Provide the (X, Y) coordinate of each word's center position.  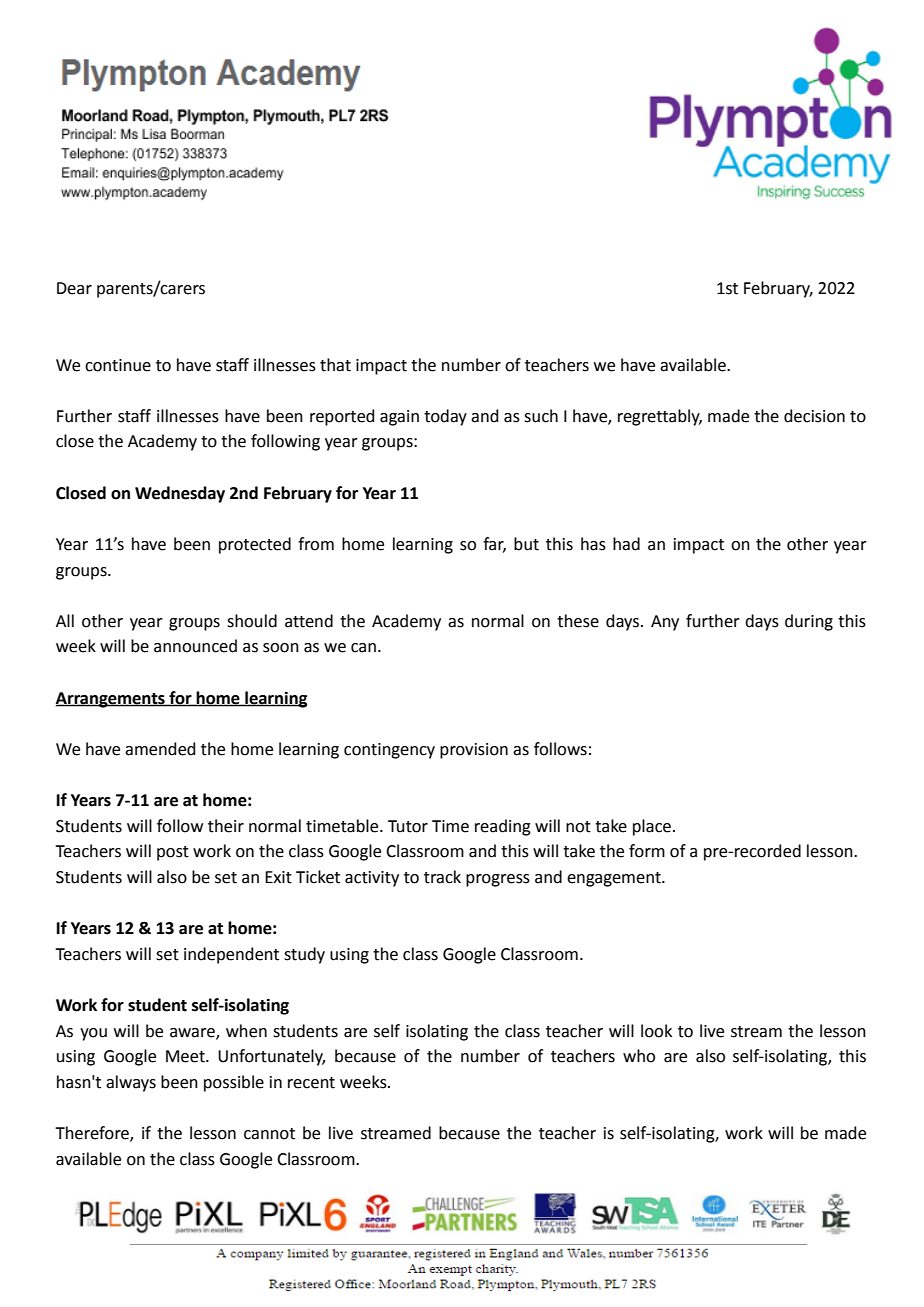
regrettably (660, 417)
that (335, 365)
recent (311, 1083)
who (639, 1056)
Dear (74, 288)
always (131, 1083)
